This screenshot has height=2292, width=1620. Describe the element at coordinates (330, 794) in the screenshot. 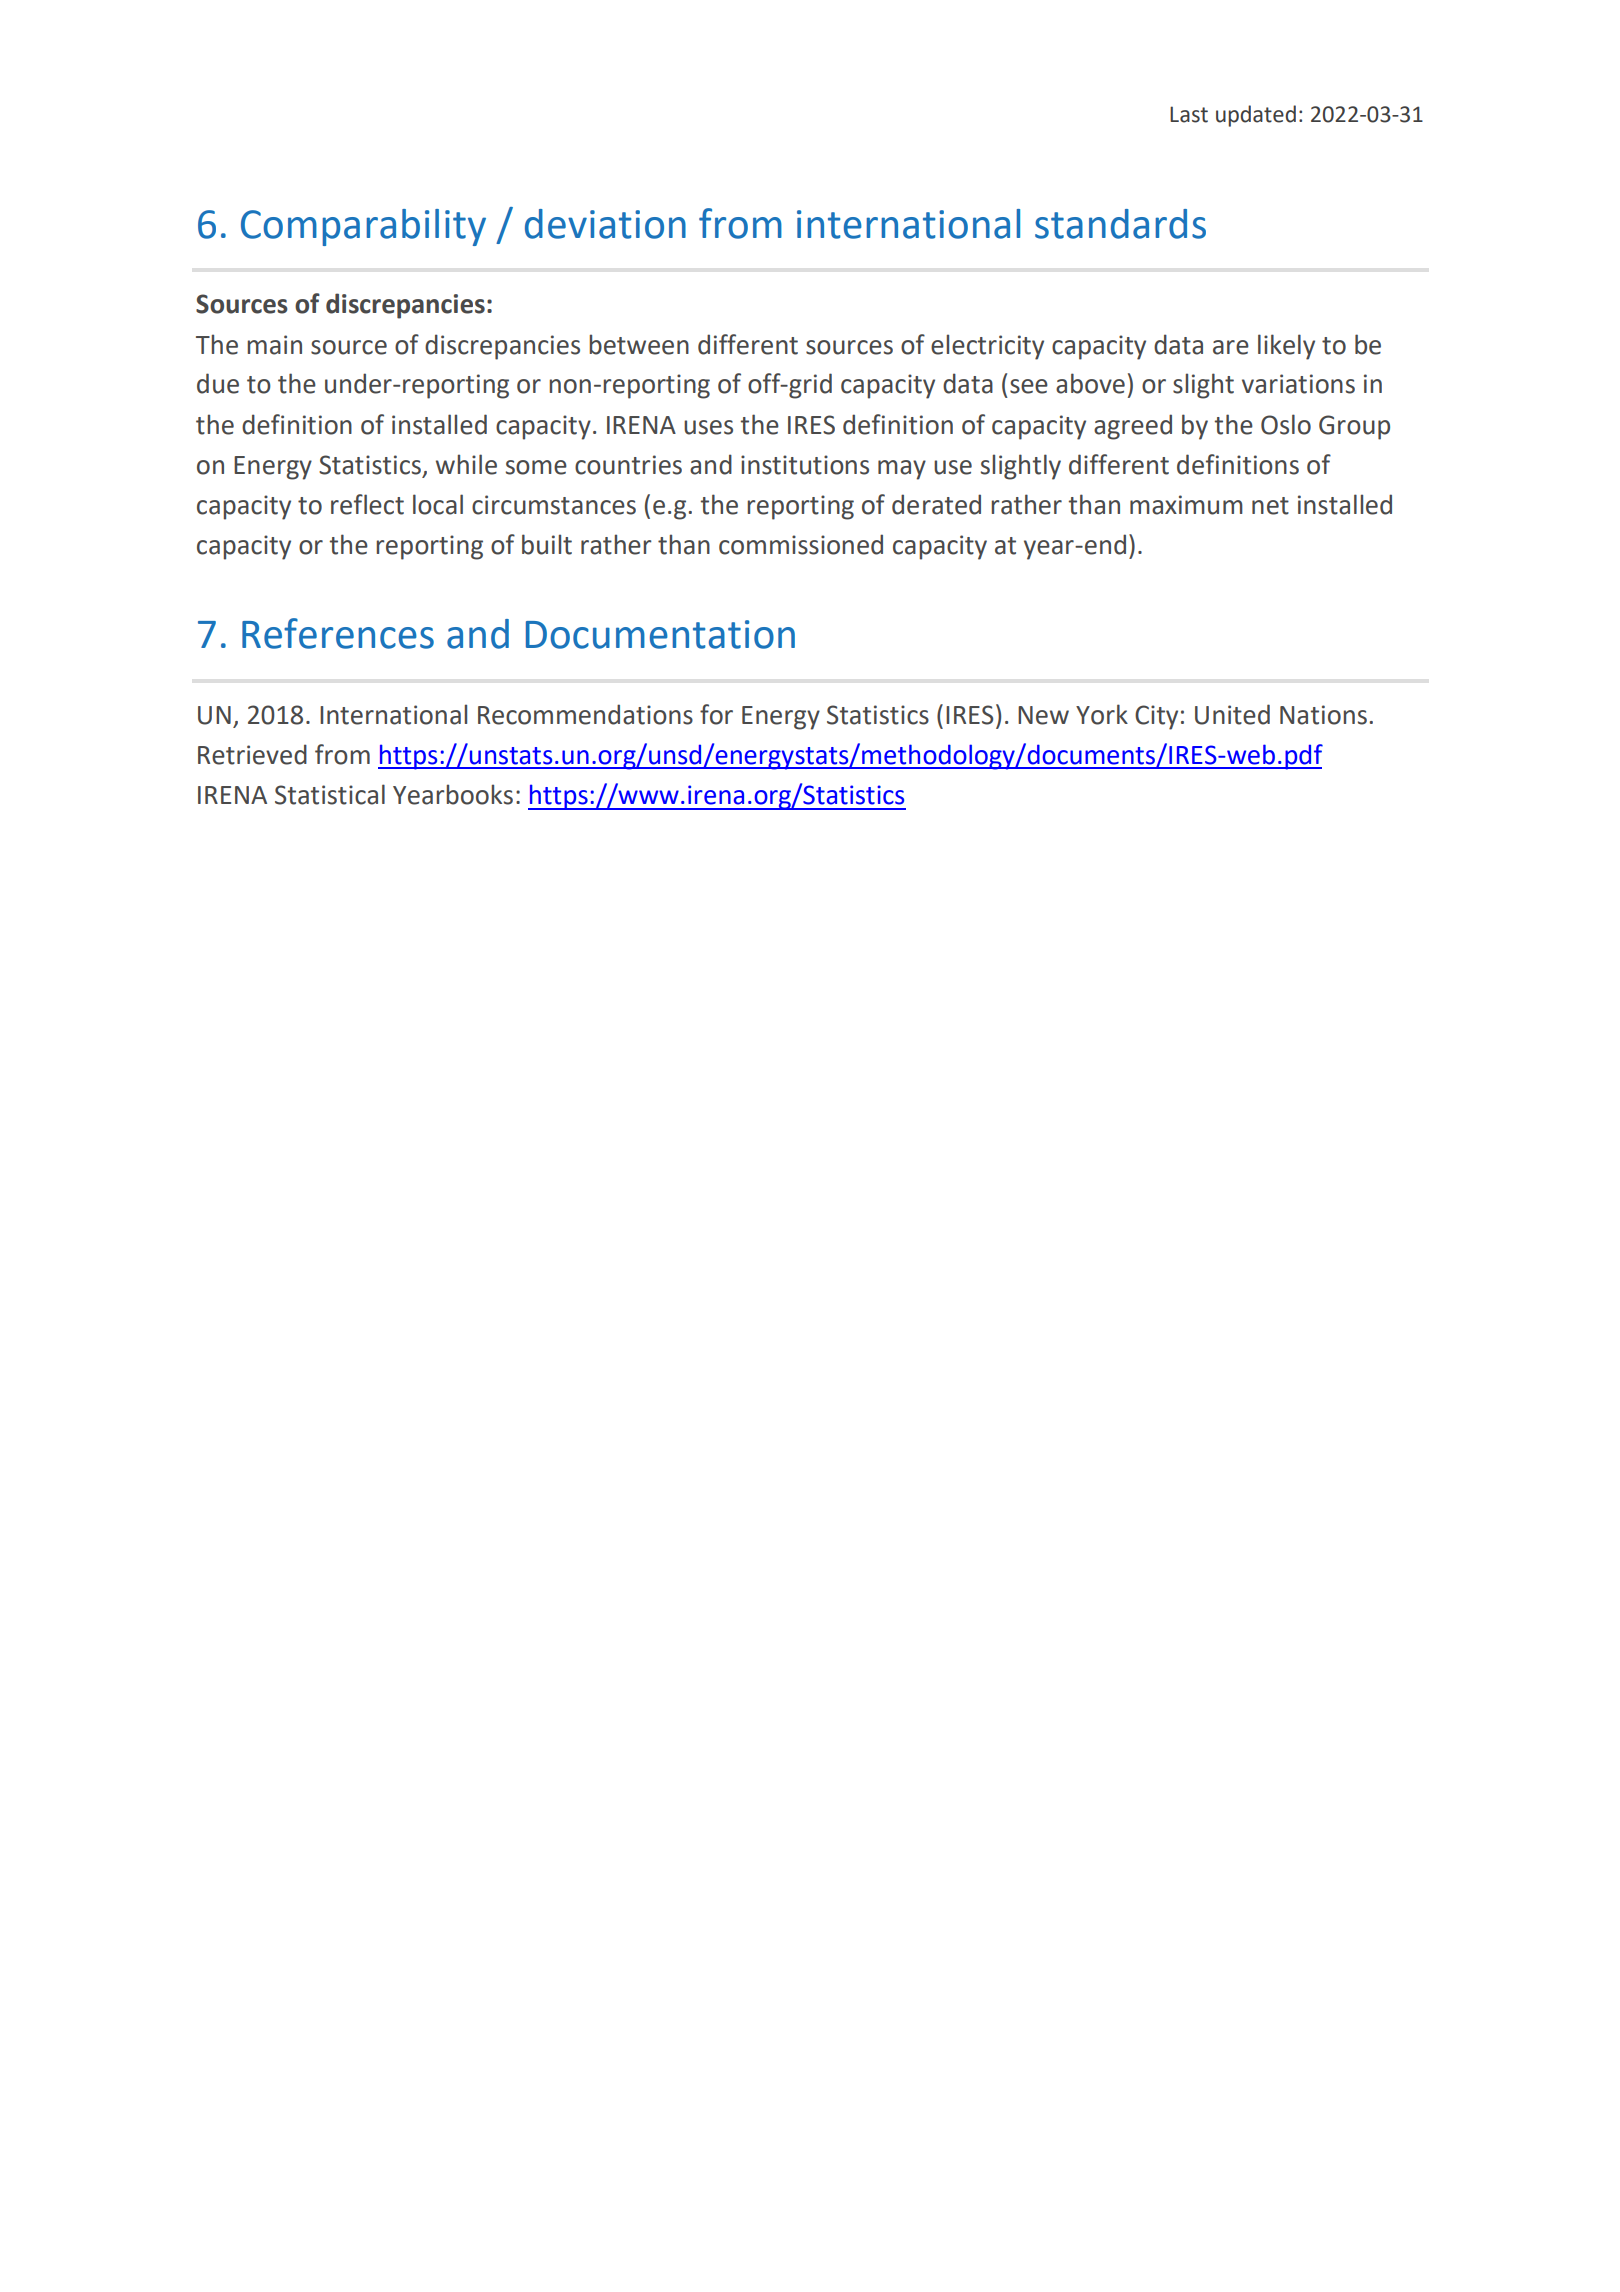

I see `Statistical` at that location.
